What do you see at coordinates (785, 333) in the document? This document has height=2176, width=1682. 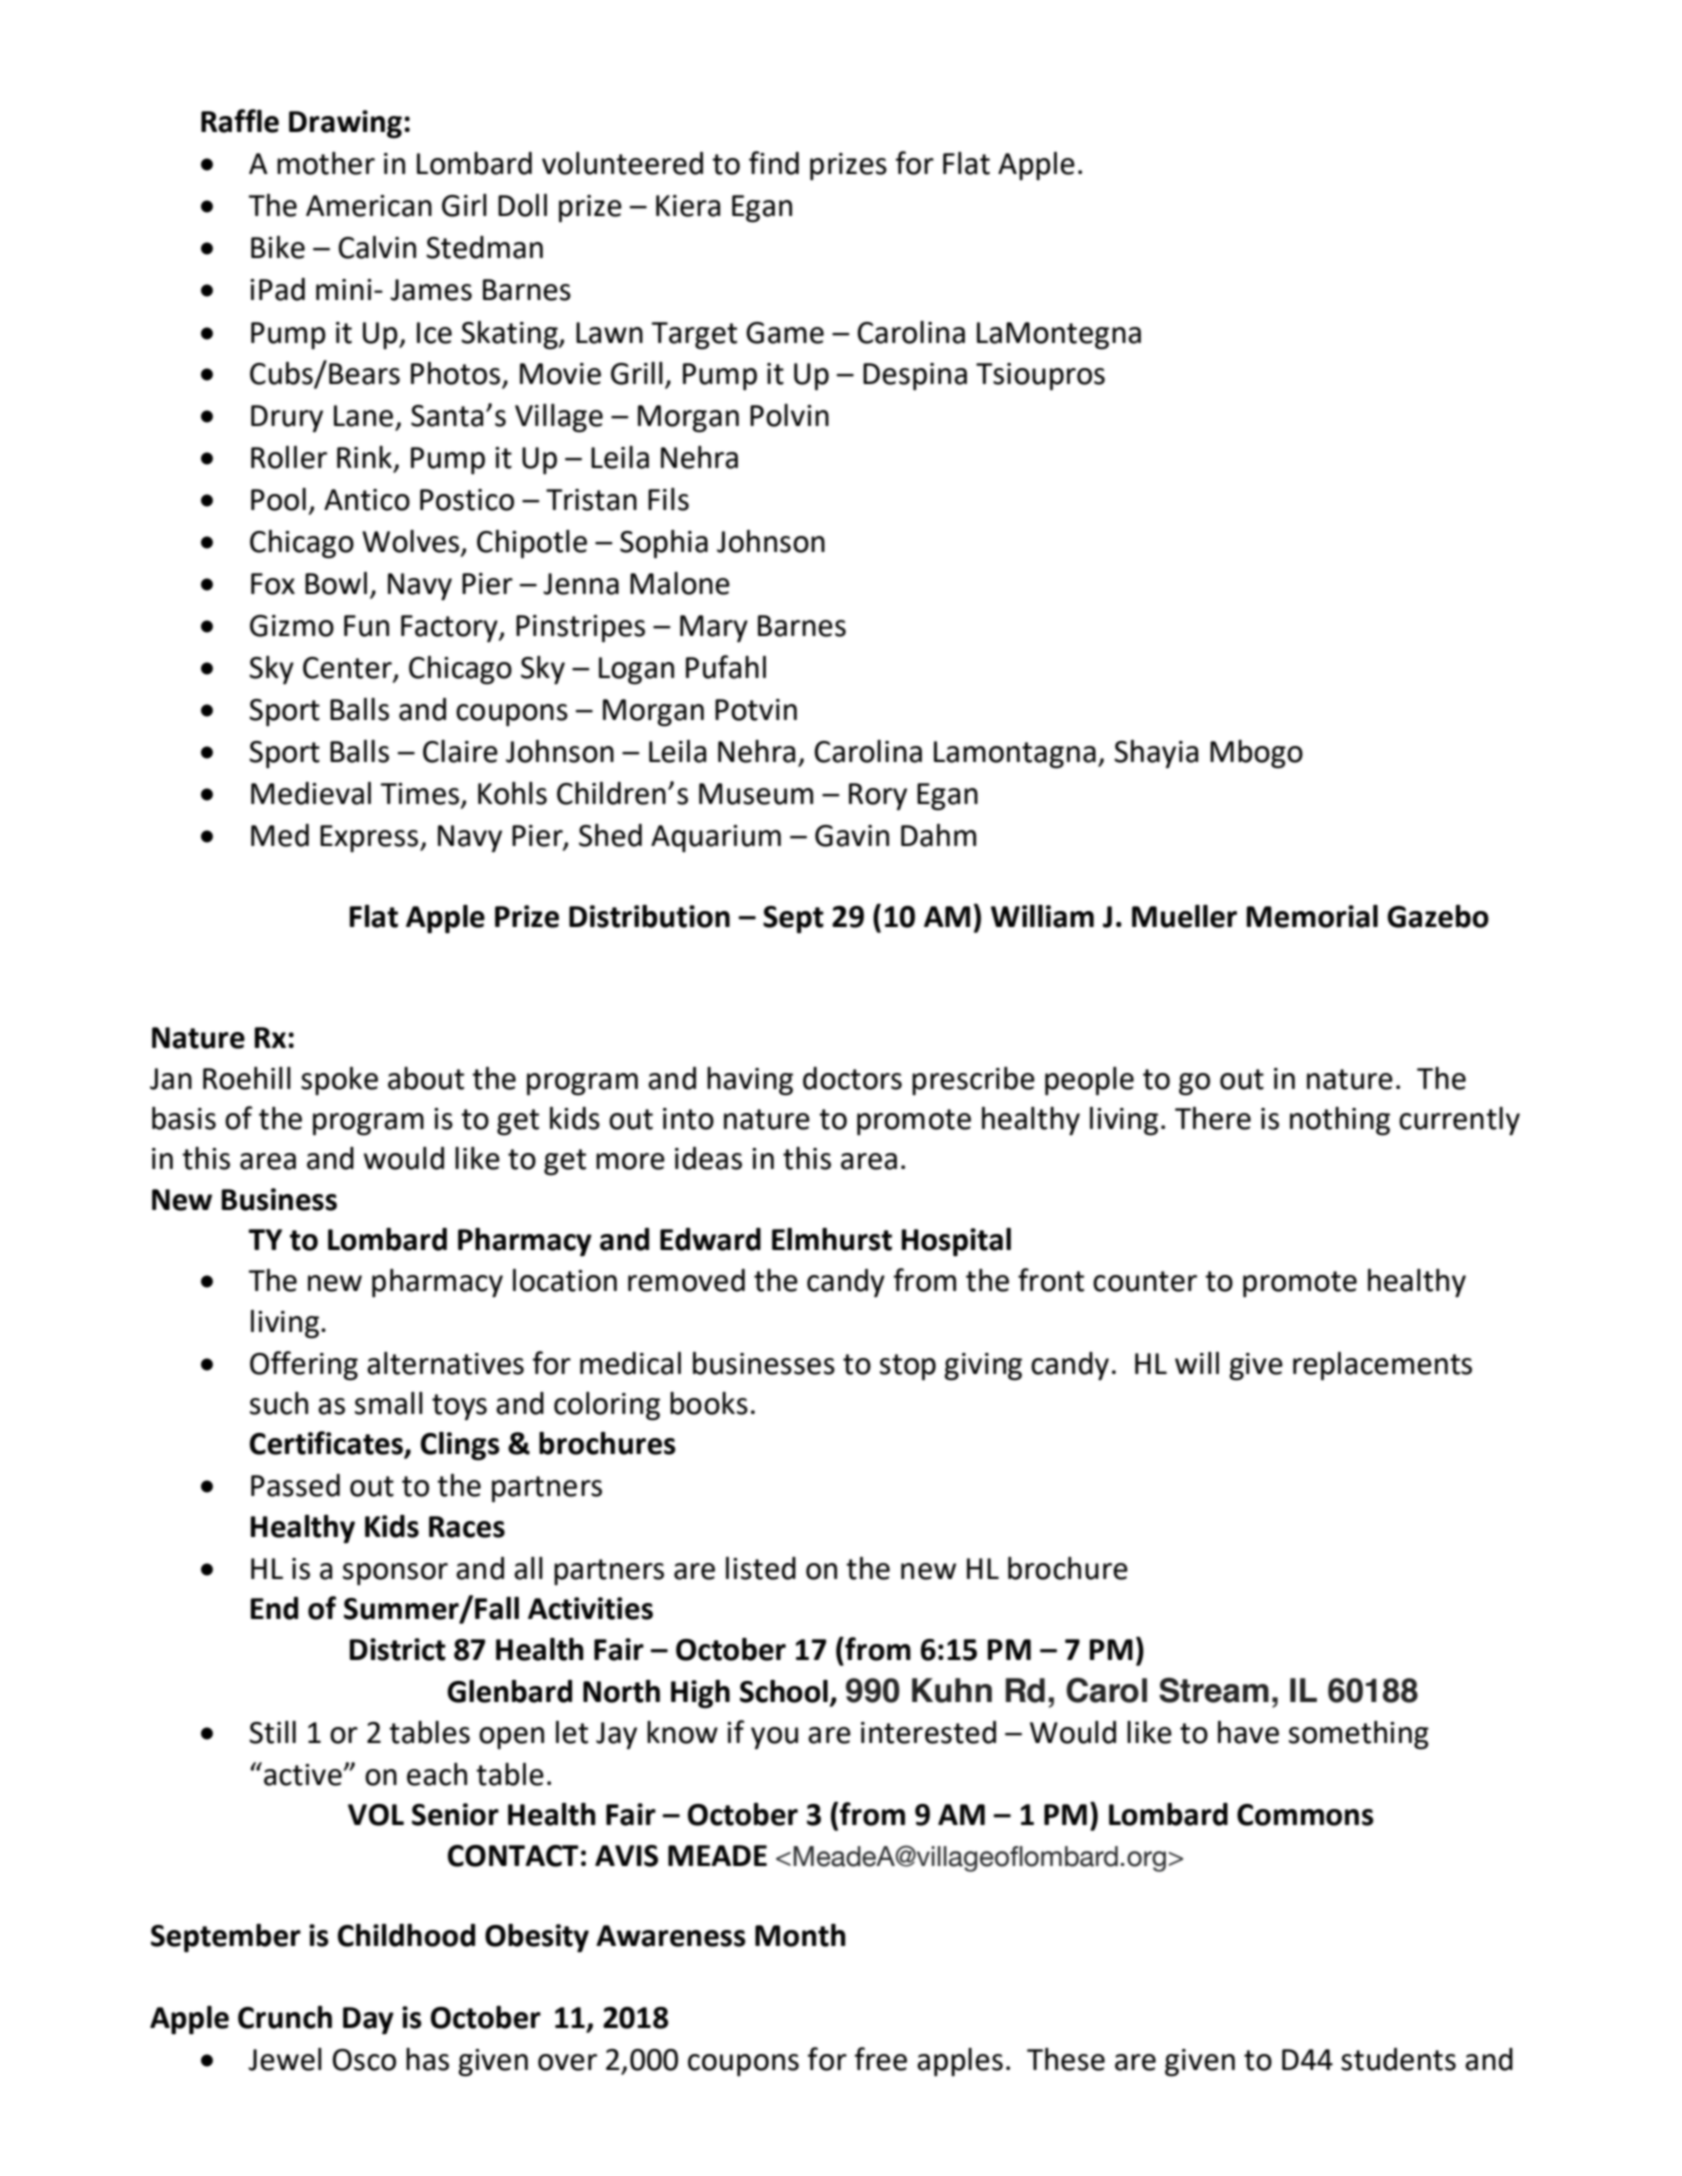 I see `Game` at bounding box center [785, 333].
